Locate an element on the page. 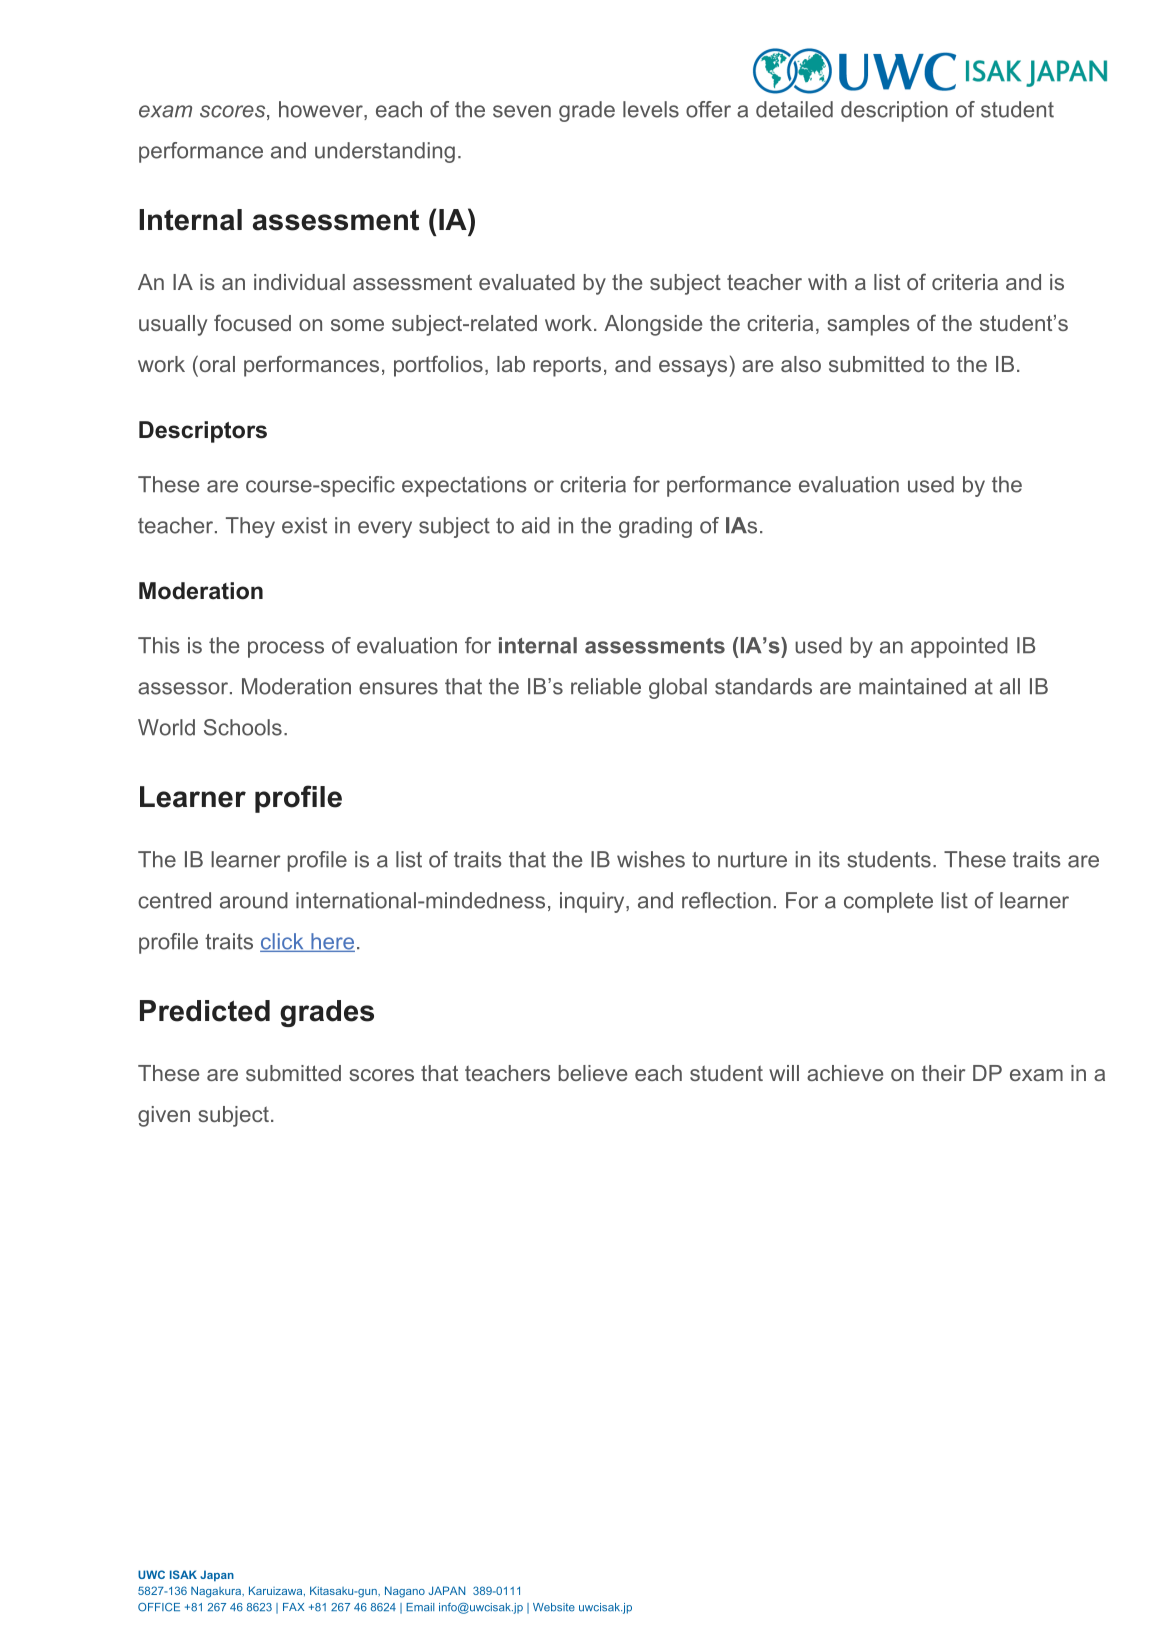  seven is located at coordinates (522, 111).
